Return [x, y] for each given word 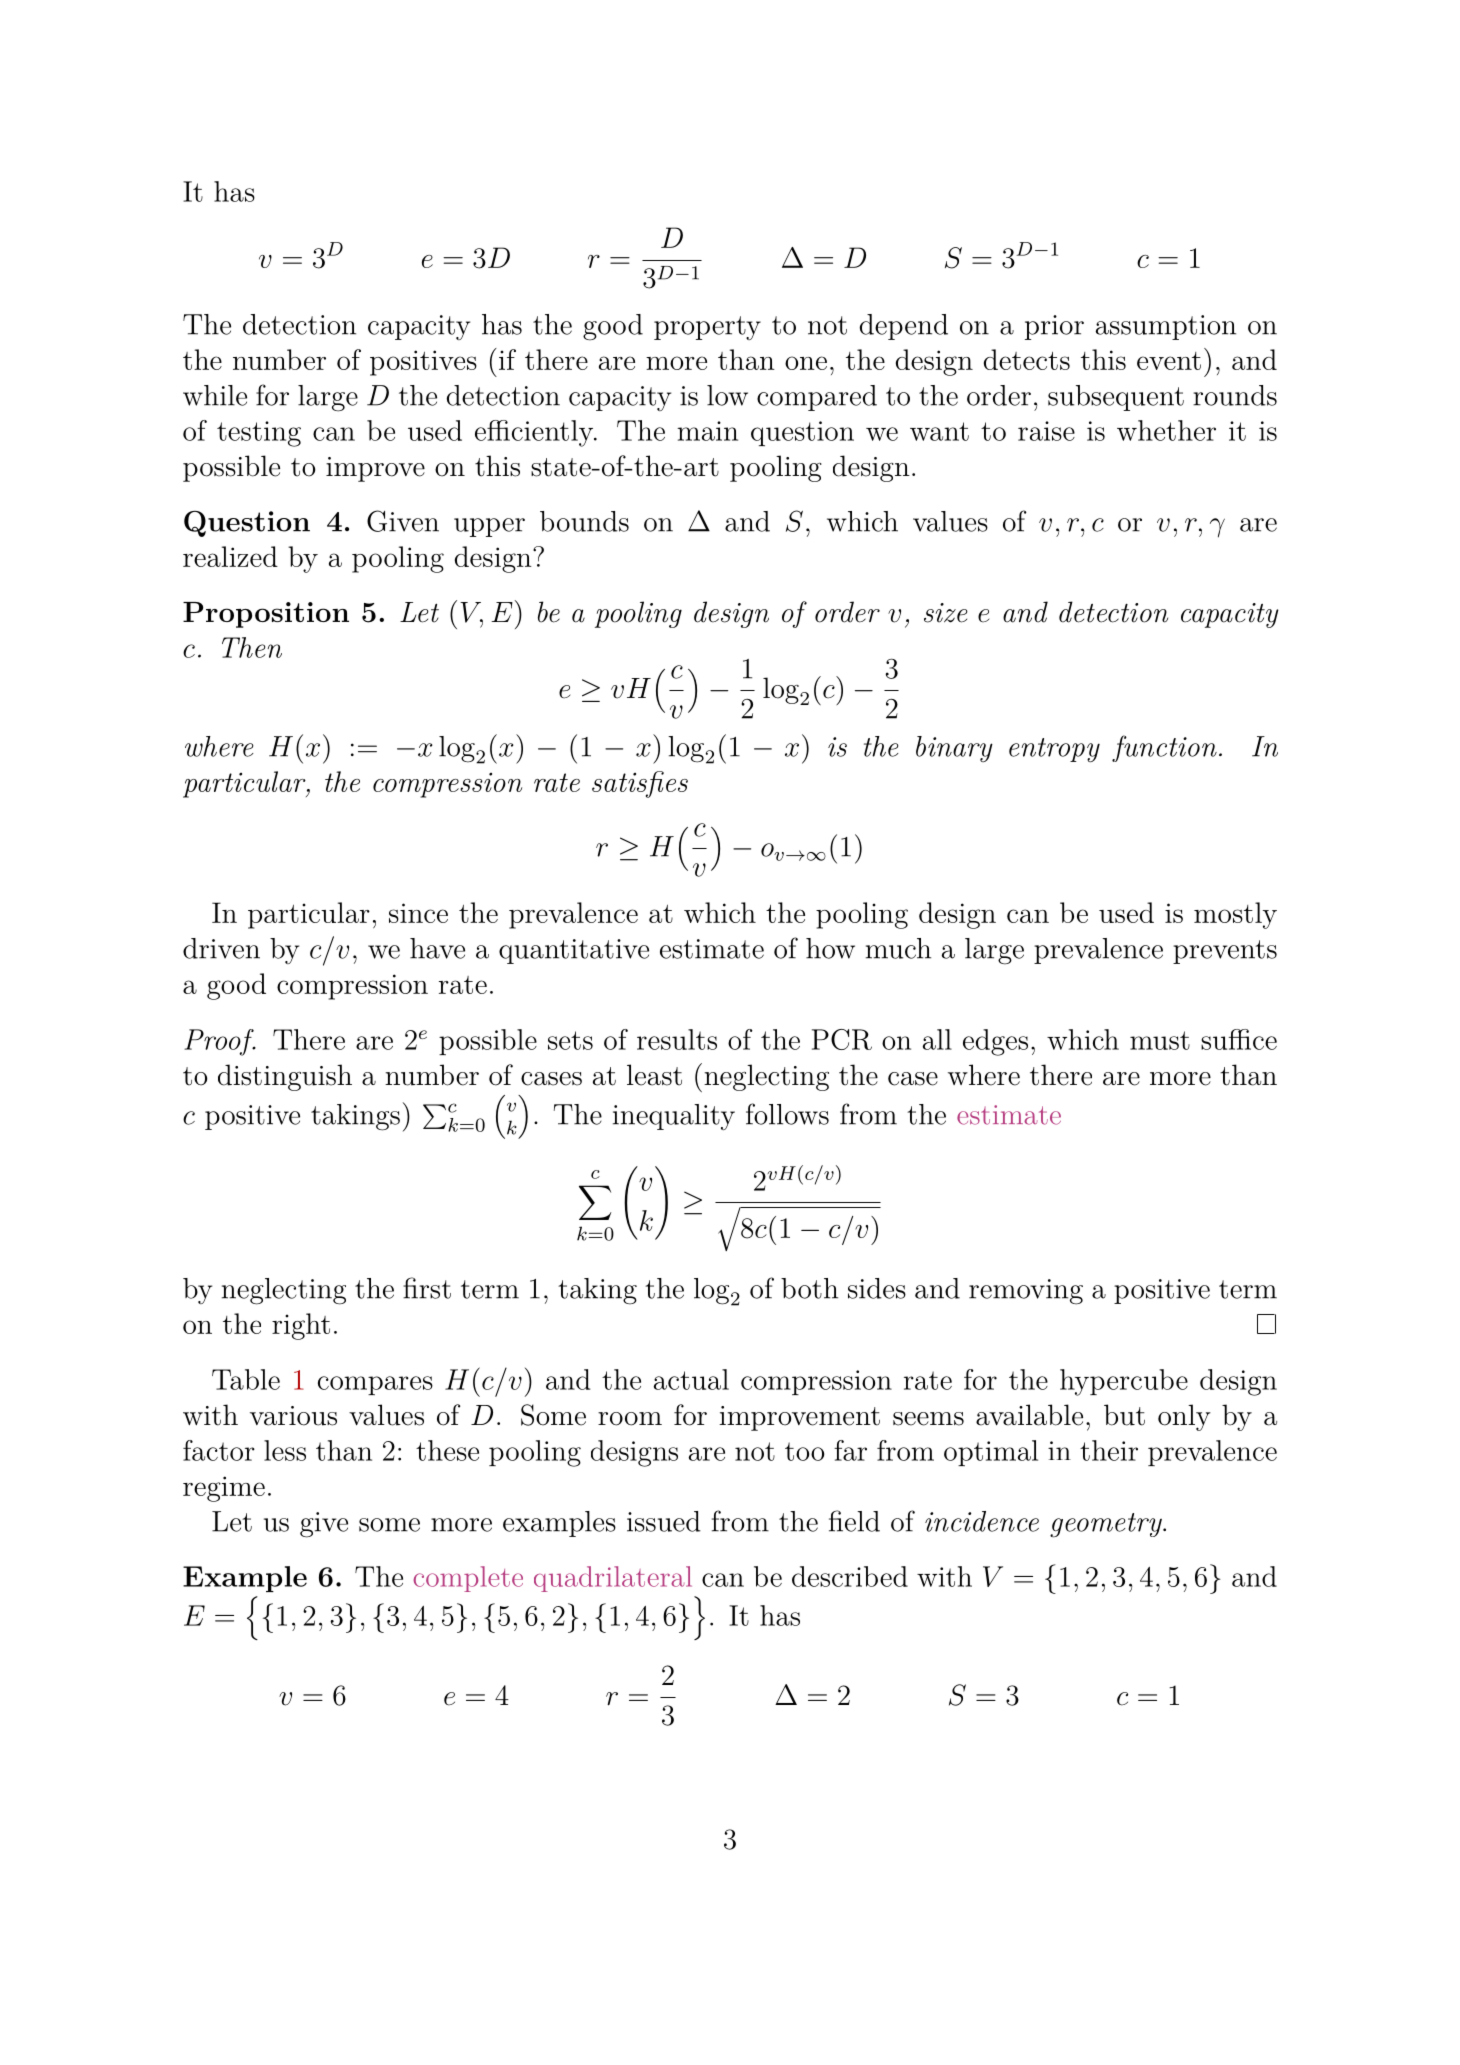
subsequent [1116, 398]
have [437, 948]
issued [664, 1521]
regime [224, 1489]
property [707, 328]
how [830, 948]
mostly [1235, 915]
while [215, 395]
